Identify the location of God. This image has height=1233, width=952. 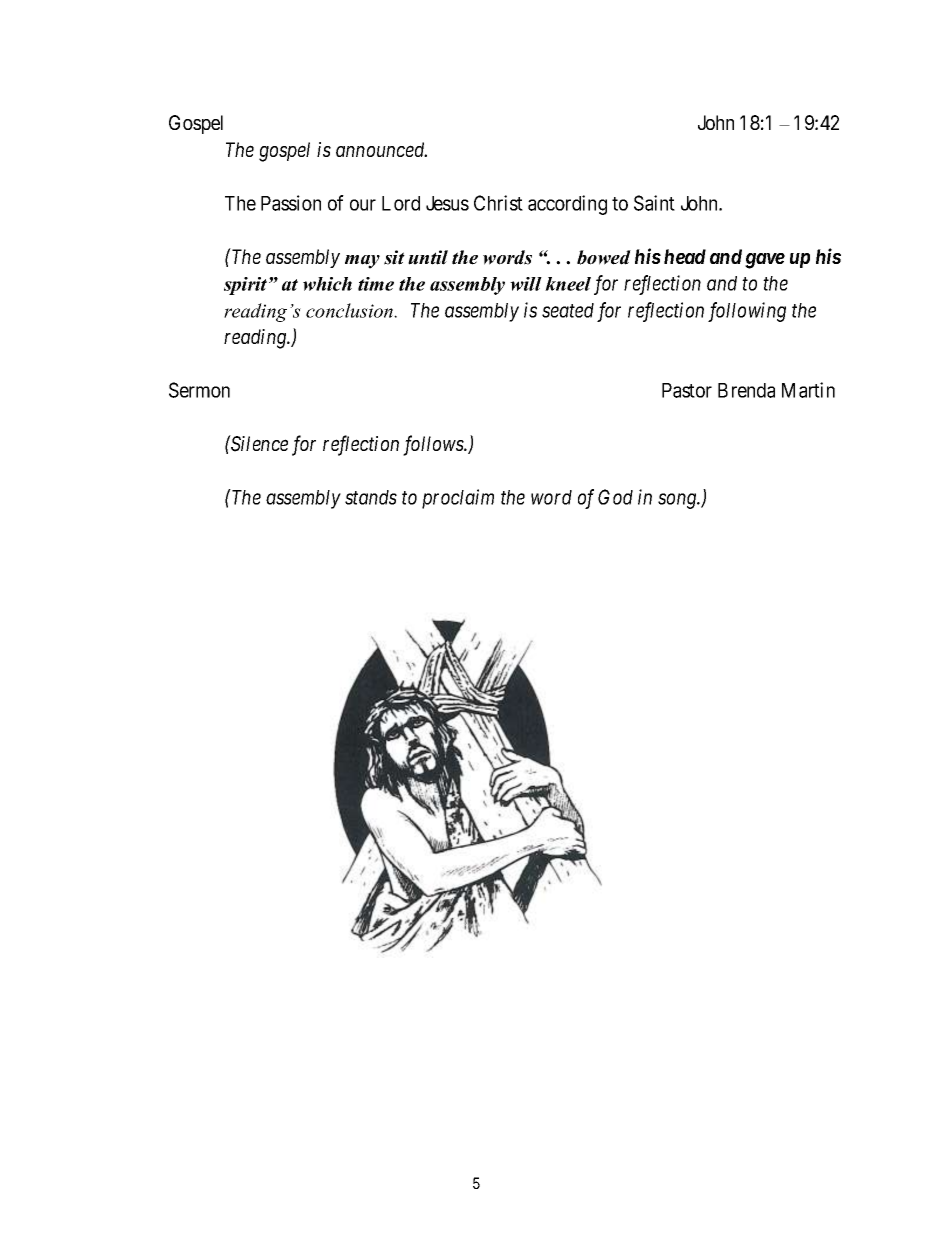
(615, 497).
